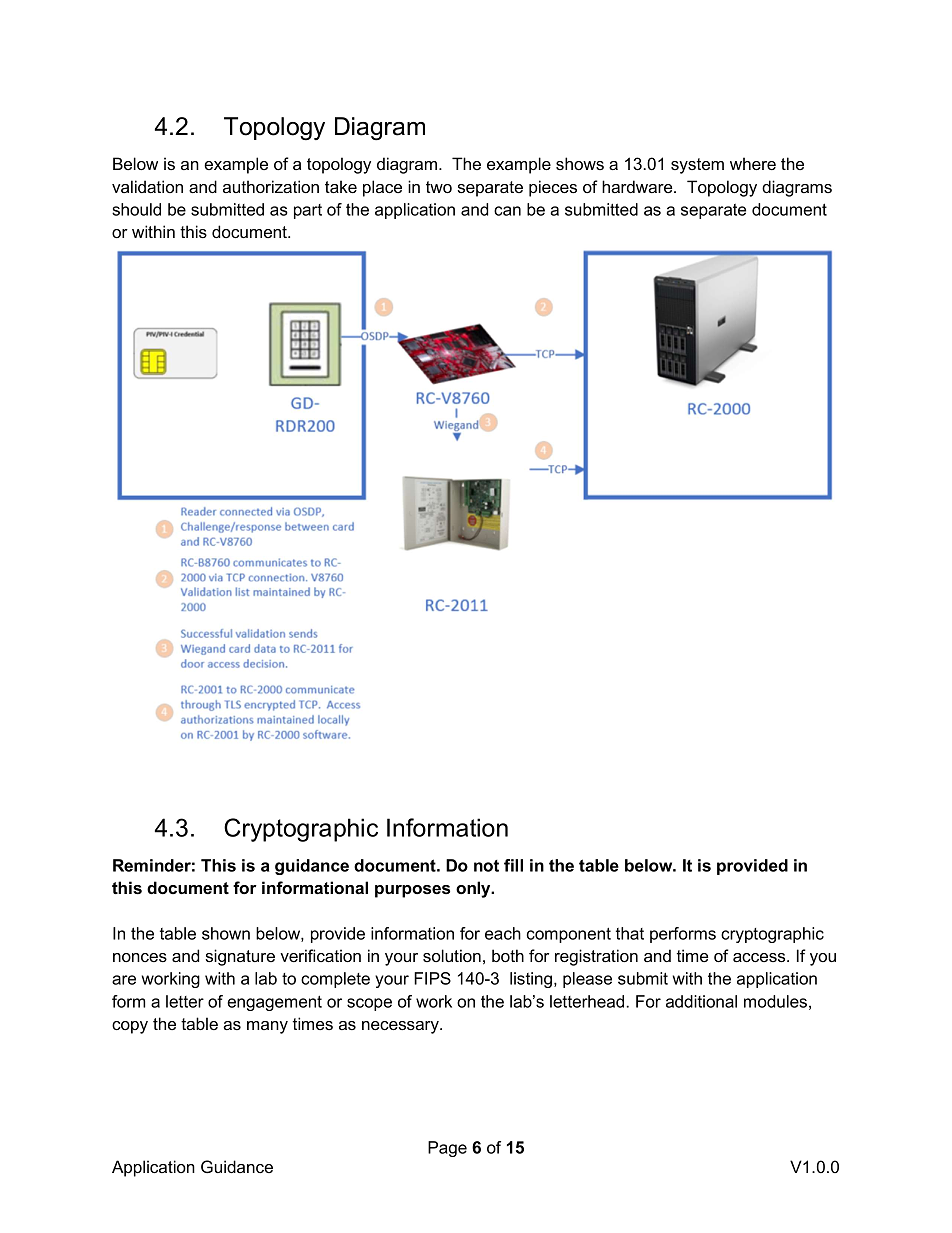  Describe the element at coordinates (240, 957) in the document. I see `signature` at that location.
